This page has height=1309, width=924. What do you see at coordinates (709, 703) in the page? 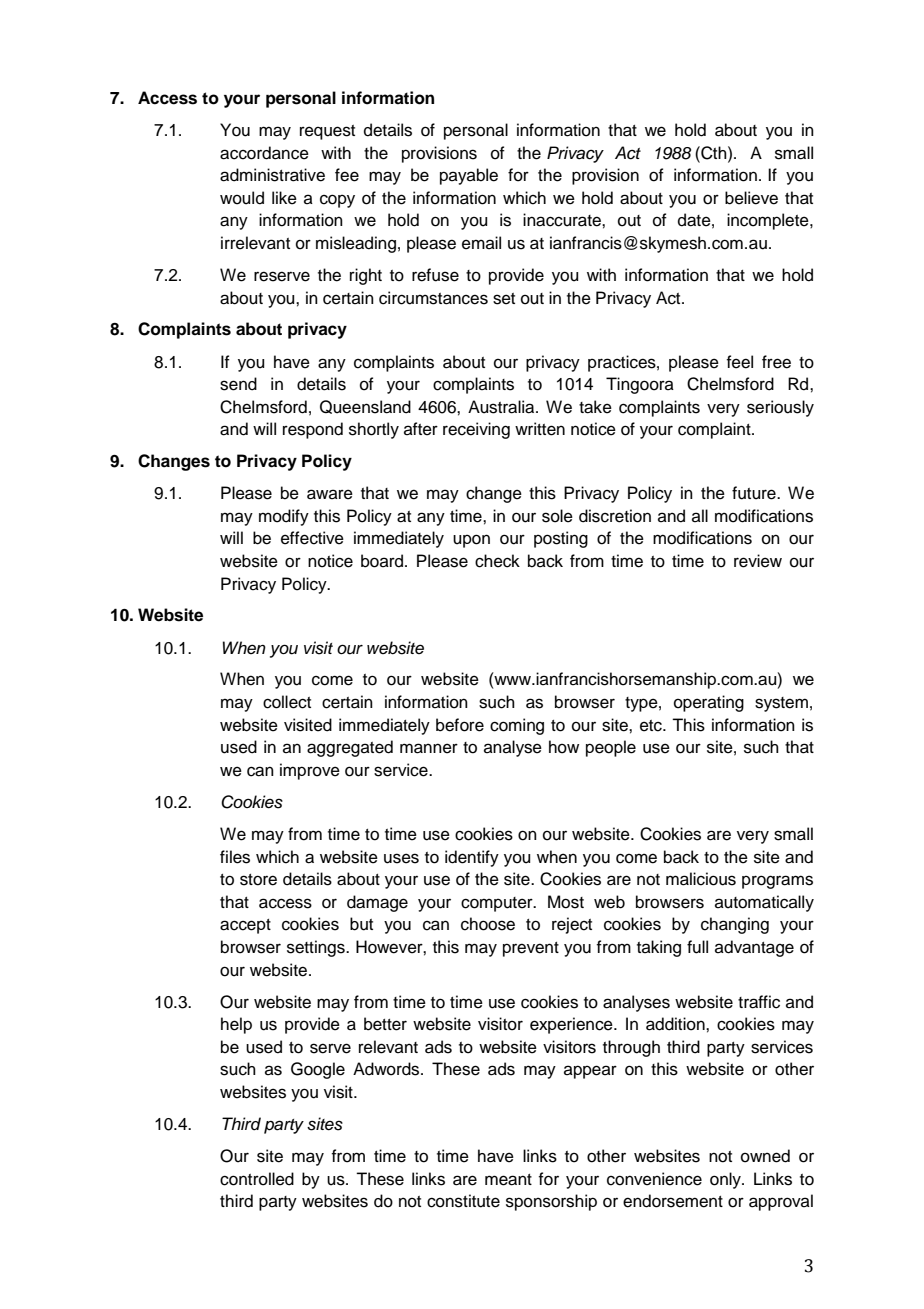
I see `operating` at bounding box center [709, 703].
